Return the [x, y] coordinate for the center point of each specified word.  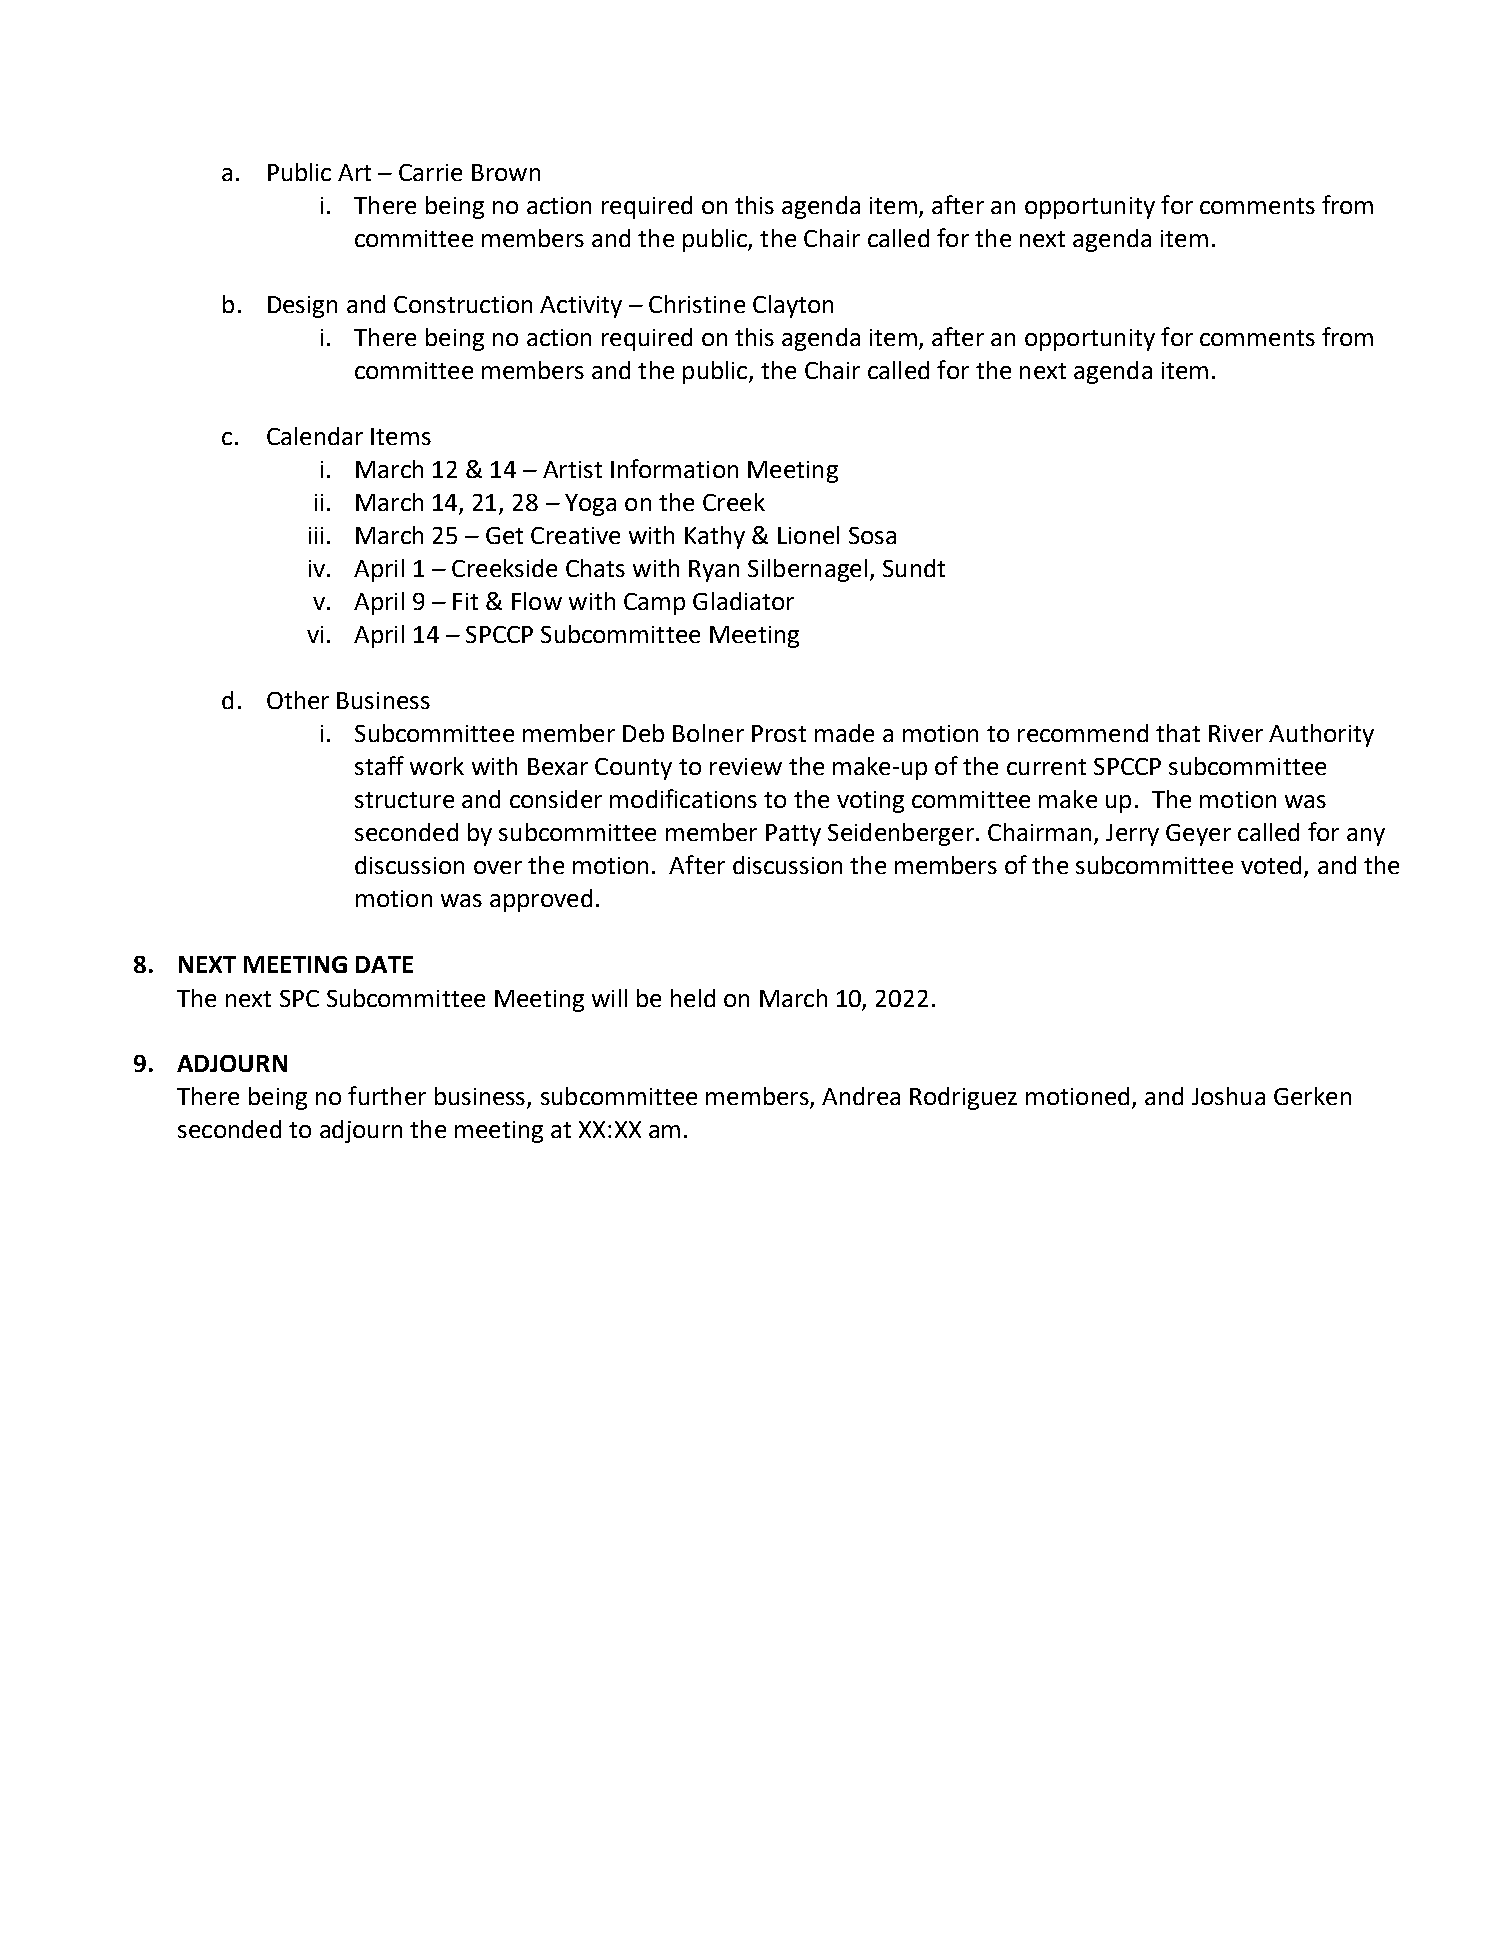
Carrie [430, 172]
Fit [465, 601]
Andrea [861, 1096]
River [1236, 733]
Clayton [793, 306]
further [387, 1095]
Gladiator [743, 601]
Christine [697, 304]
